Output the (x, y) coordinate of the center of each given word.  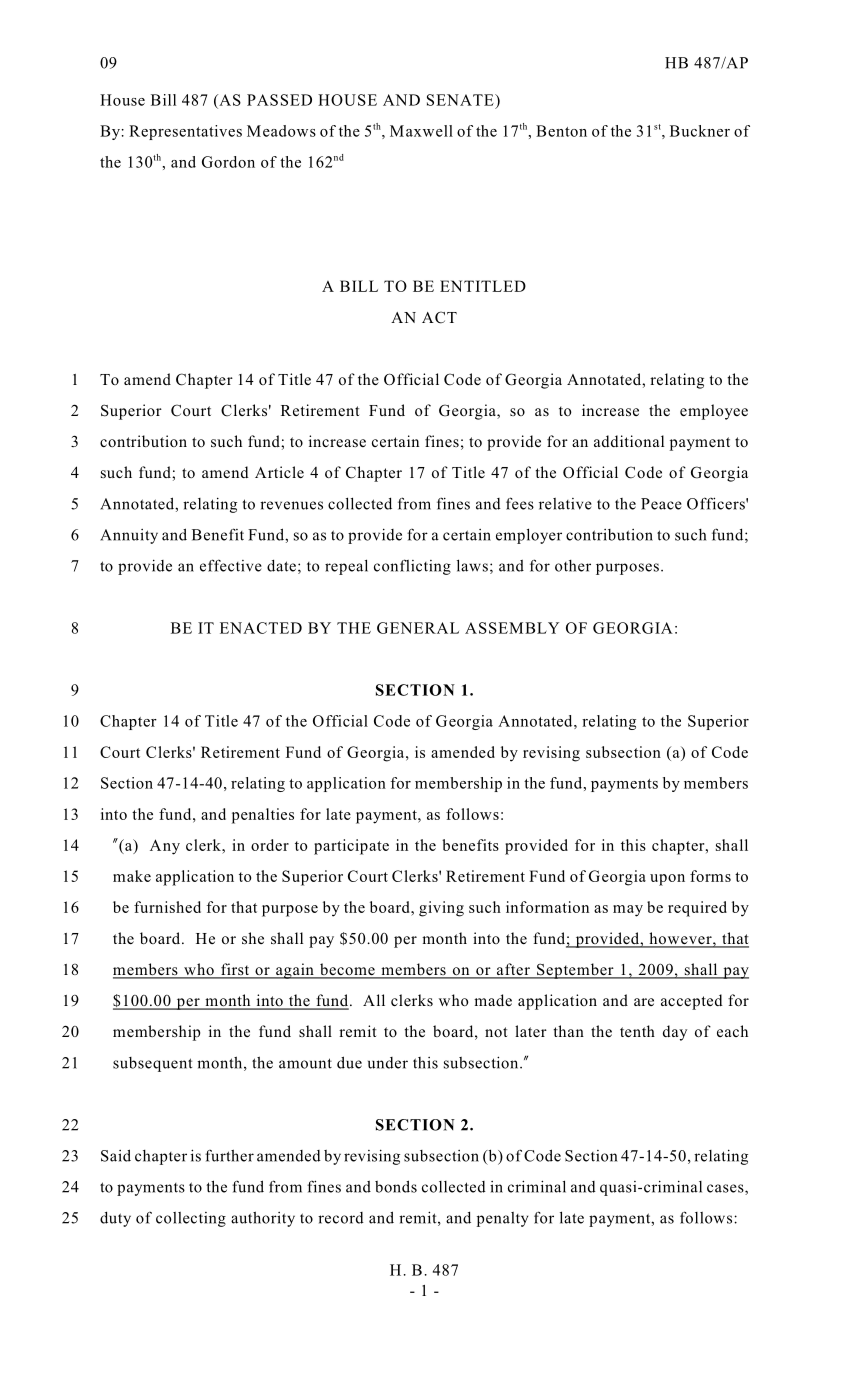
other (573, 566)
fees (520, 503)
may (628, 911)
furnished (167, 907)
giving (441, 909)
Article (279, 472)
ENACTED (261, 628)
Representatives (185, 132)
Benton (561, 131)
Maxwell (421, 131)
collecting (191, 1219)
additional (629, 441)
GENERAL (418, 628)
